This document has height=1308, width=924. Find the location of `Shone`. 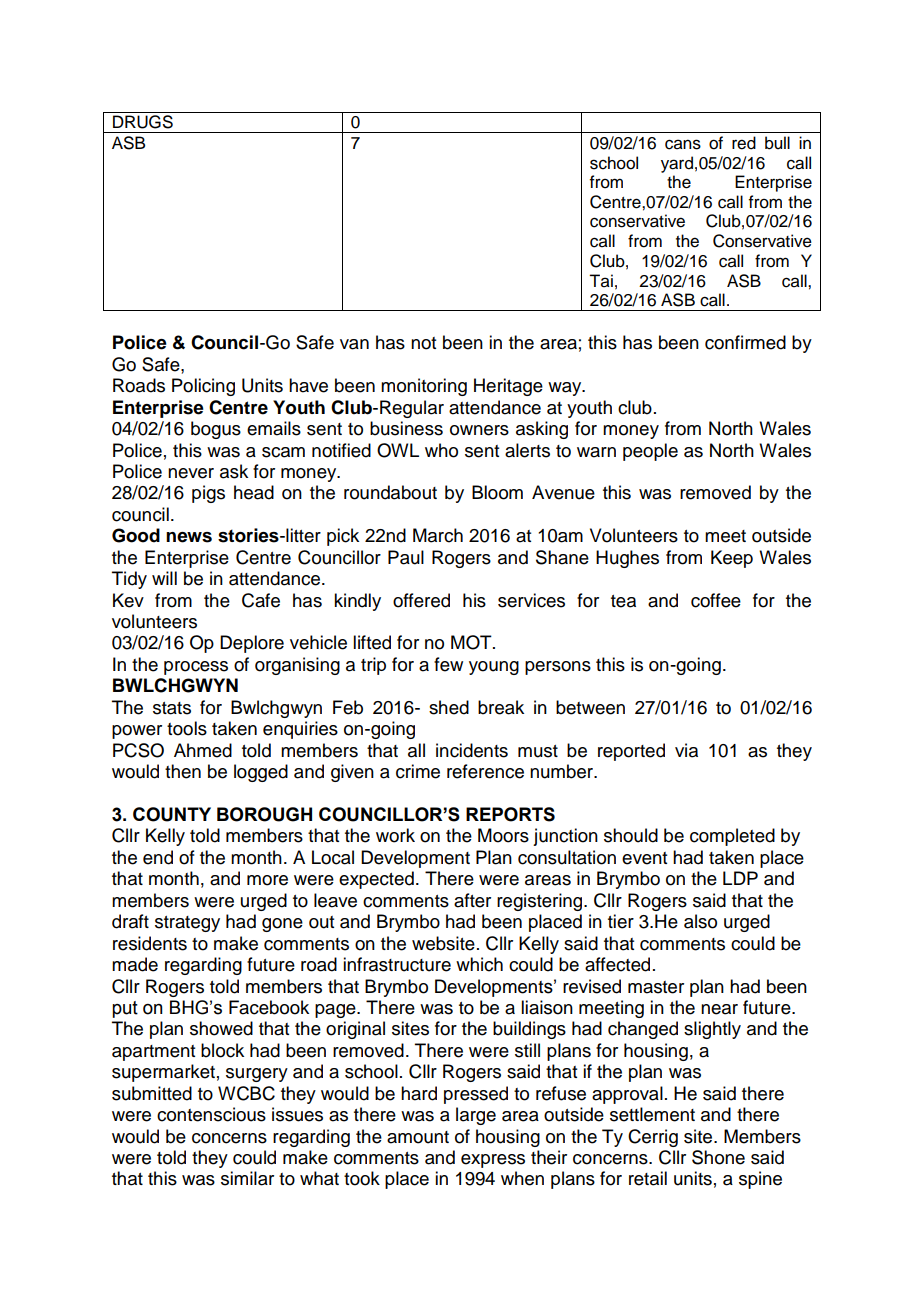

Shone is located at coordinates (718, 1157).
